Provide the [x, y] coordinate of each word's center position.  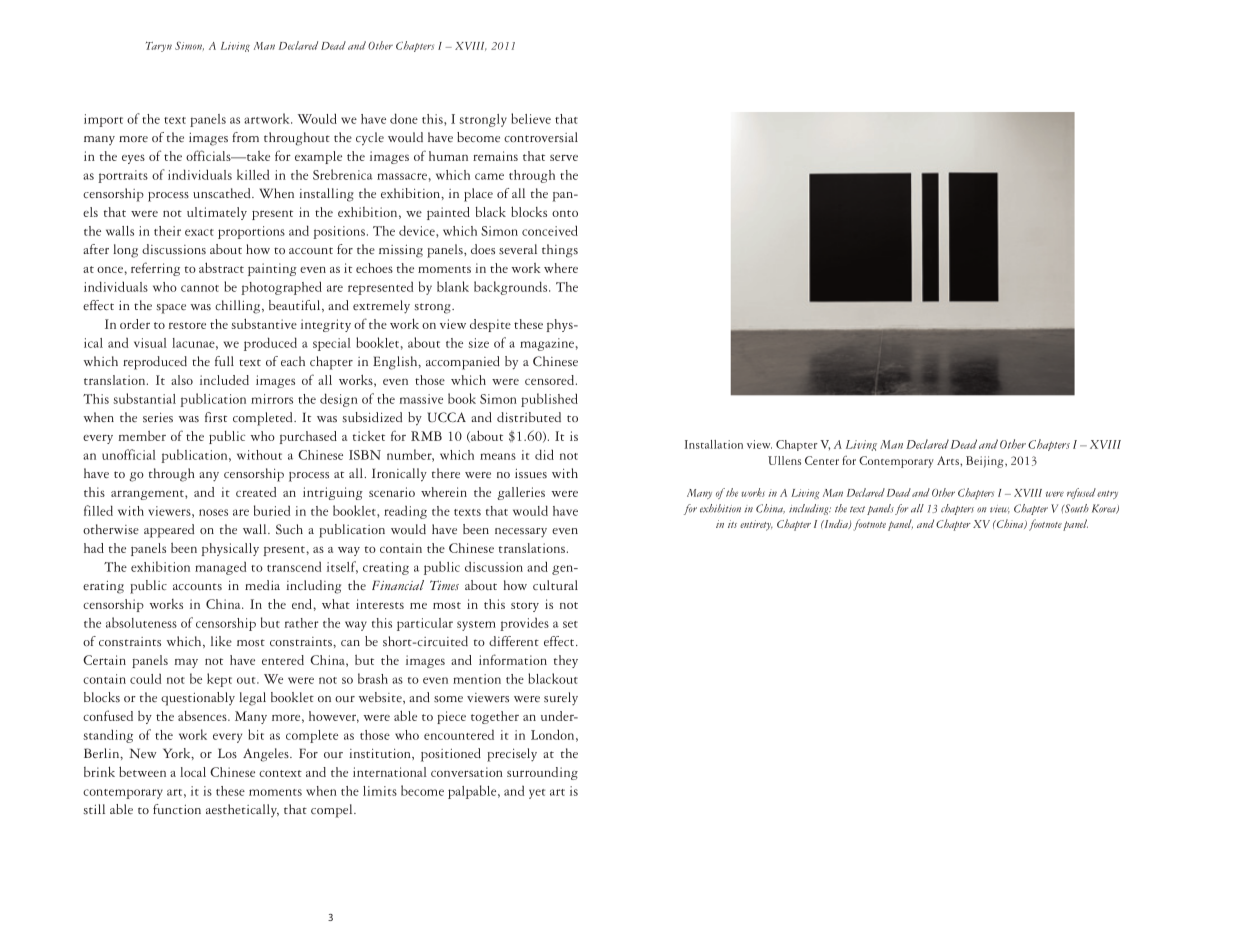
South [1076, 508]
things [560, 251]
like [221, 641]
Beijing [986, 462]
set [570, 624]
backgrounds [512, 288]
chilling [239, 307]
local [193, 772]
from [245, 137]
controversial [541, 137]
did [544, 454]
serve [564, 157]
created [256, 492]
